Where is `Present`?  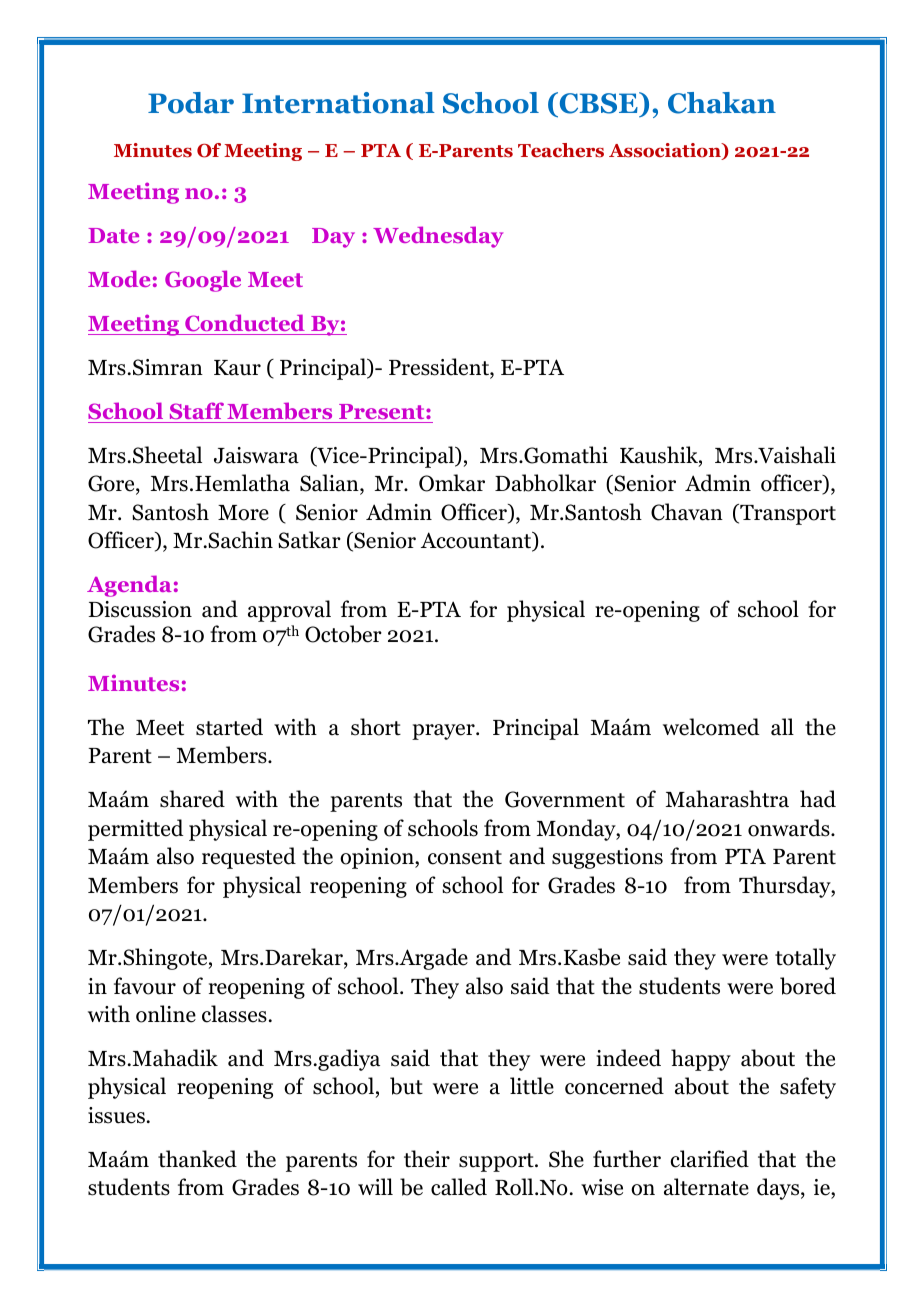 Present is located at coordinates (383, 411).
